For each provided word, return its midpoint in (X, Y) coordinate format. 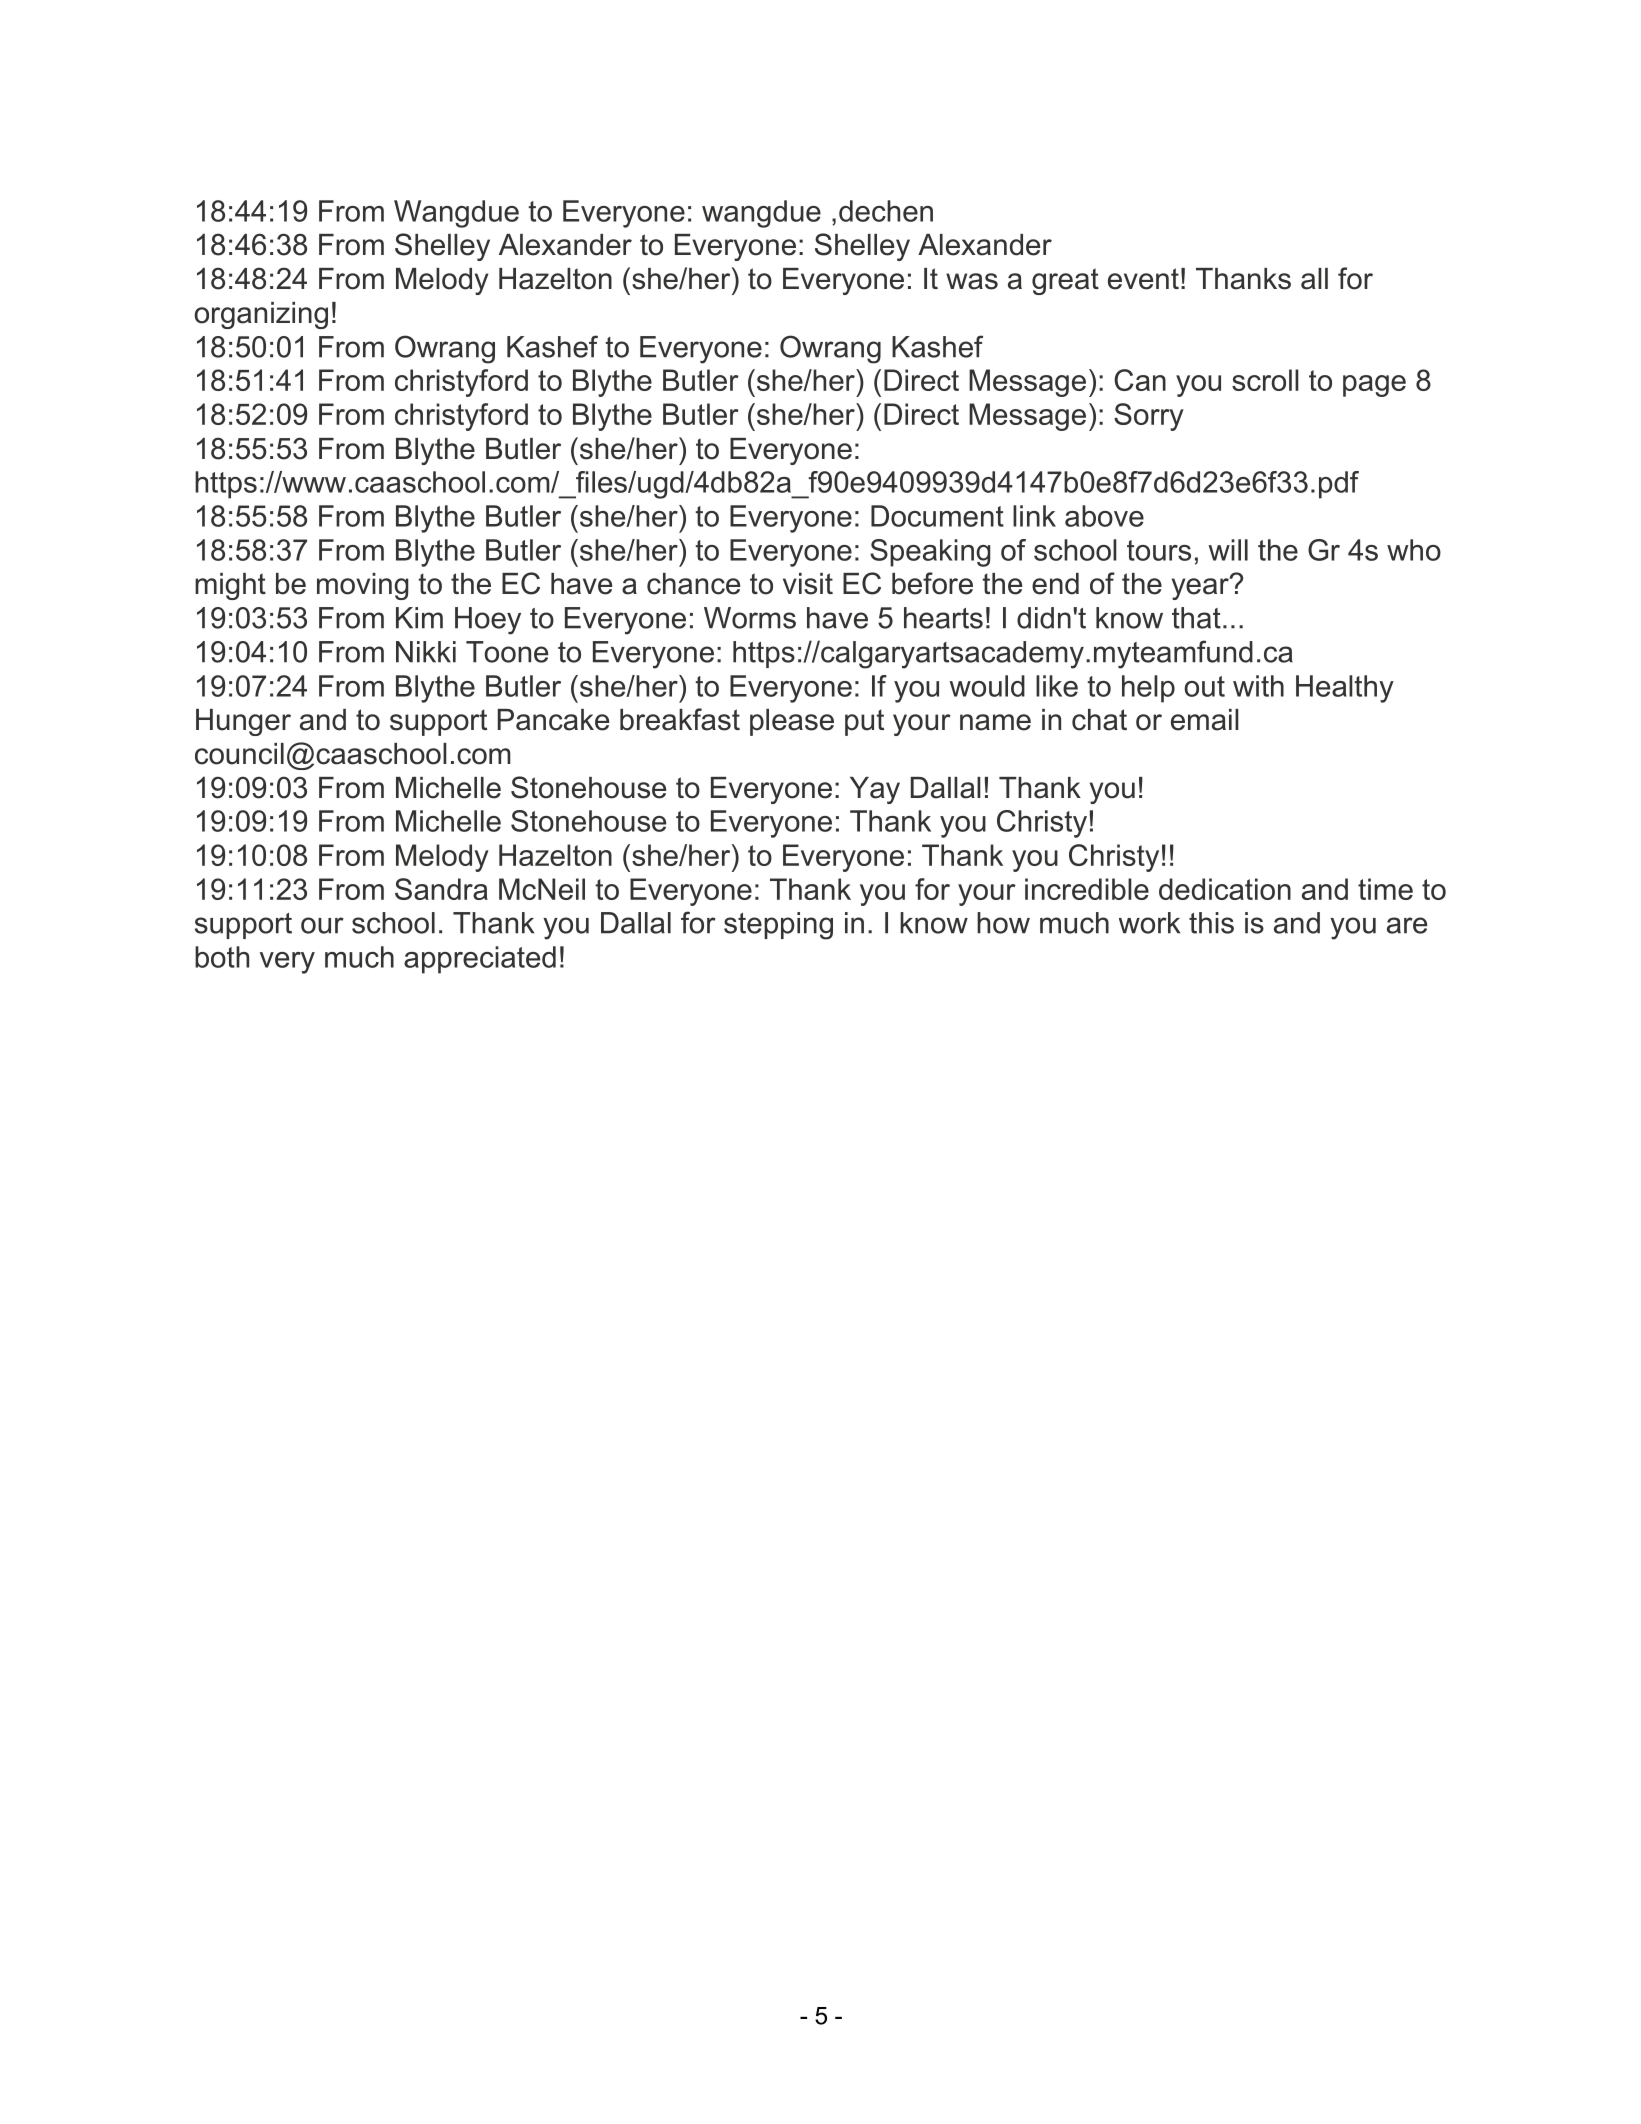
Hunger (243, 722)
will (1228, 550)
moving (363, 586)
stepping (778, 926)
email (1205, 720)
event (1143, 279)
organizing (261, 315)
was (972, 281)
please (792, 722)
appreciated (480, 960)
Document (937, 516)
